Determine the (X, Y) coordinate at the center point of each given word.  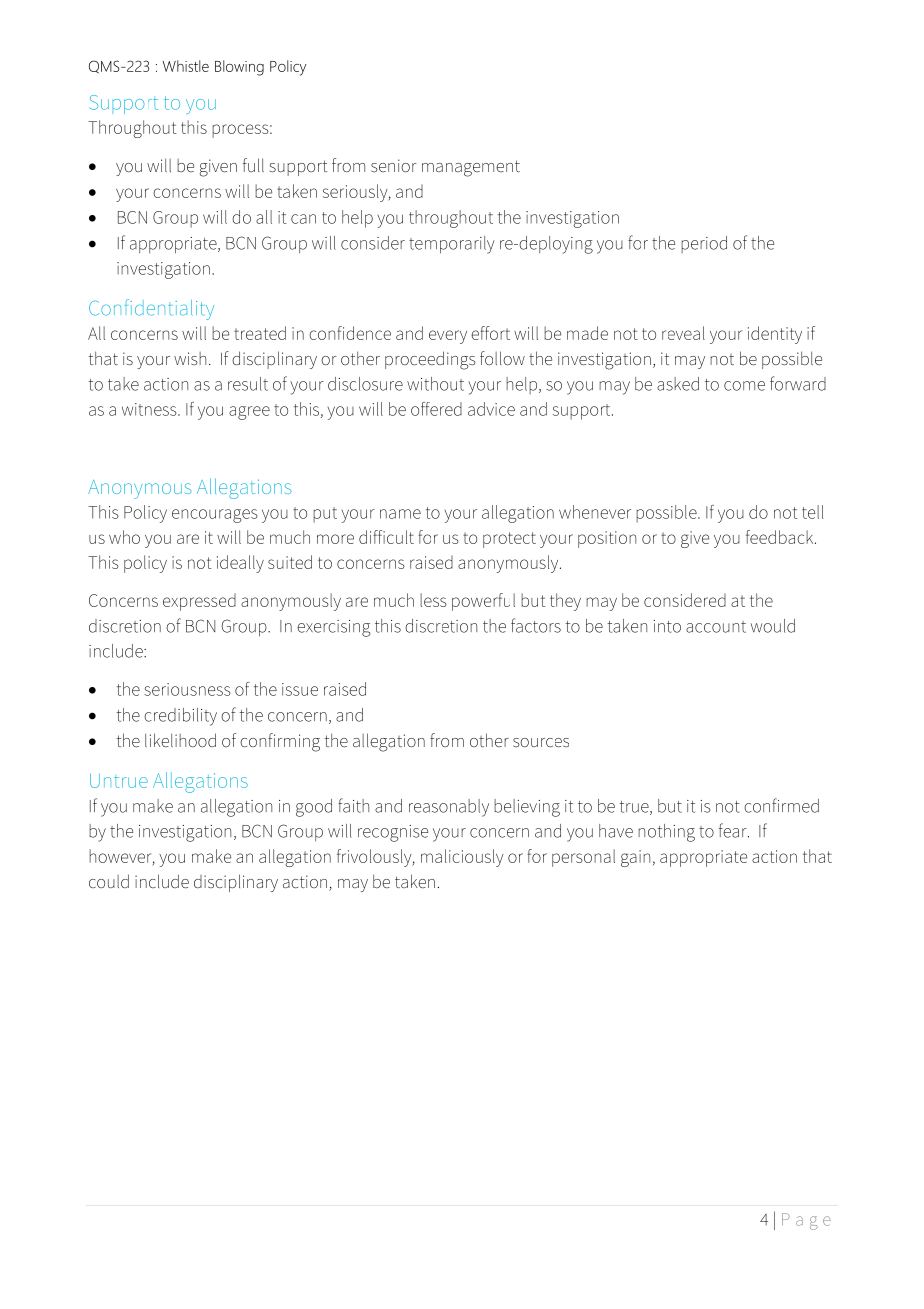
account (716, 627)
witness (150, 409)
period (704, 244)
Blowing (239, 68)
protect (509, 540)
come (744, 386)
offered (436, 409)
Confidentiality (151, 309)
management (471, 168)
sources (541, 743)
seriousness (187, 689)
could (109, 881)
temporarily (452, 245)
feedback (781, 537)
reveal (683, 333)
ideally (240, 564)
